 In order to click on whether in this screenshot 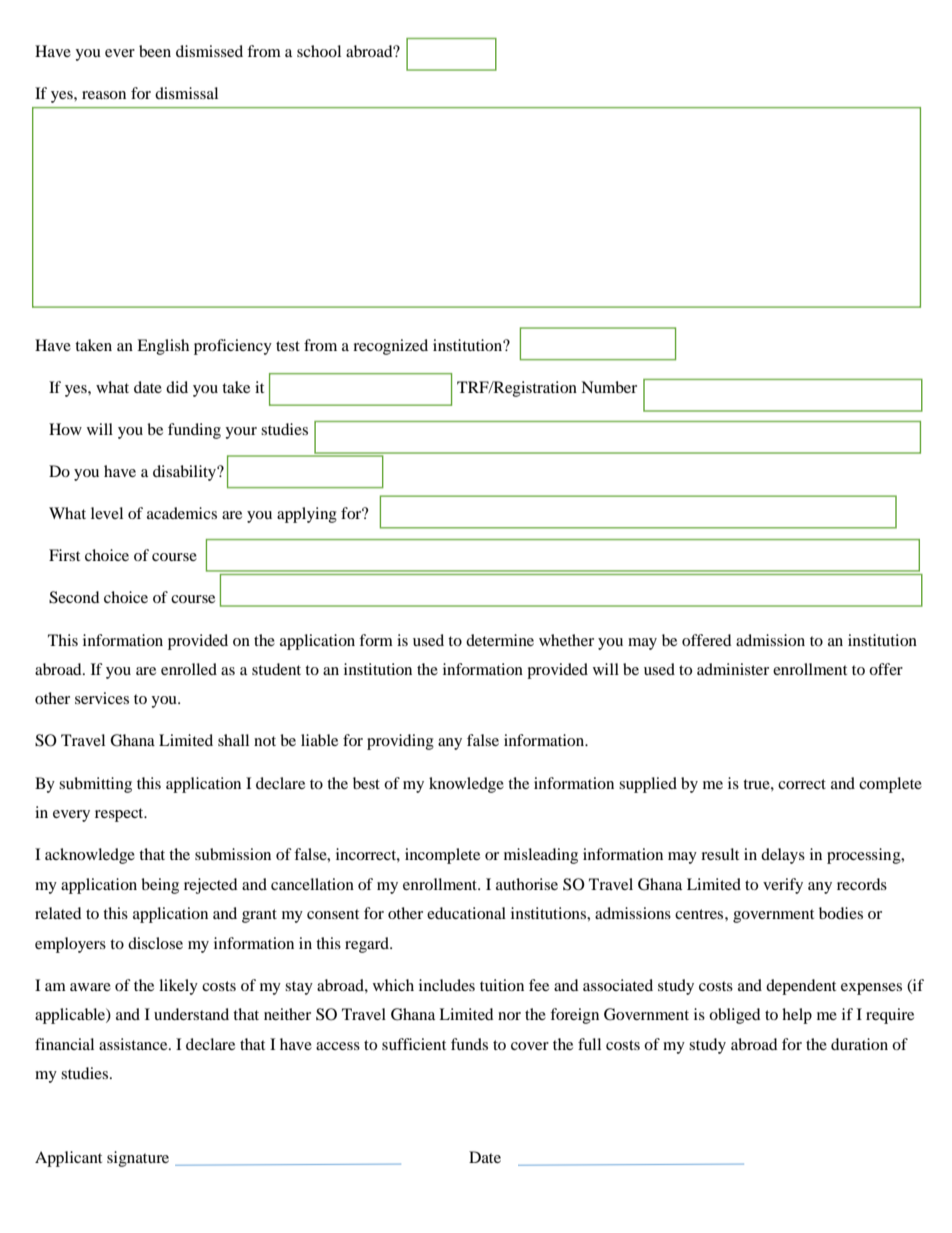, I will do `click(566, 640)`.
